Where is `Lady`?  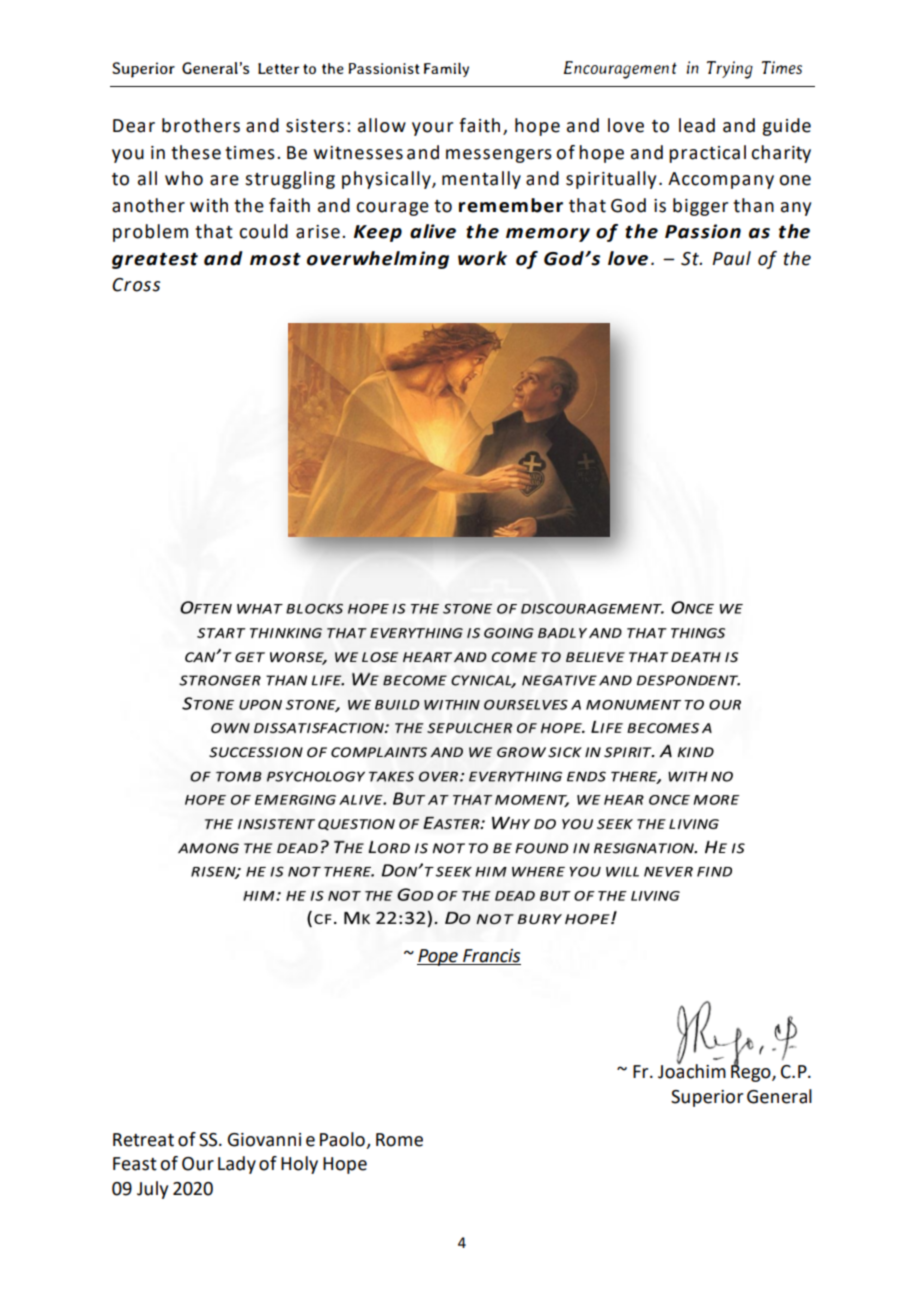 Lady is located at coordinates (237, 1165).
